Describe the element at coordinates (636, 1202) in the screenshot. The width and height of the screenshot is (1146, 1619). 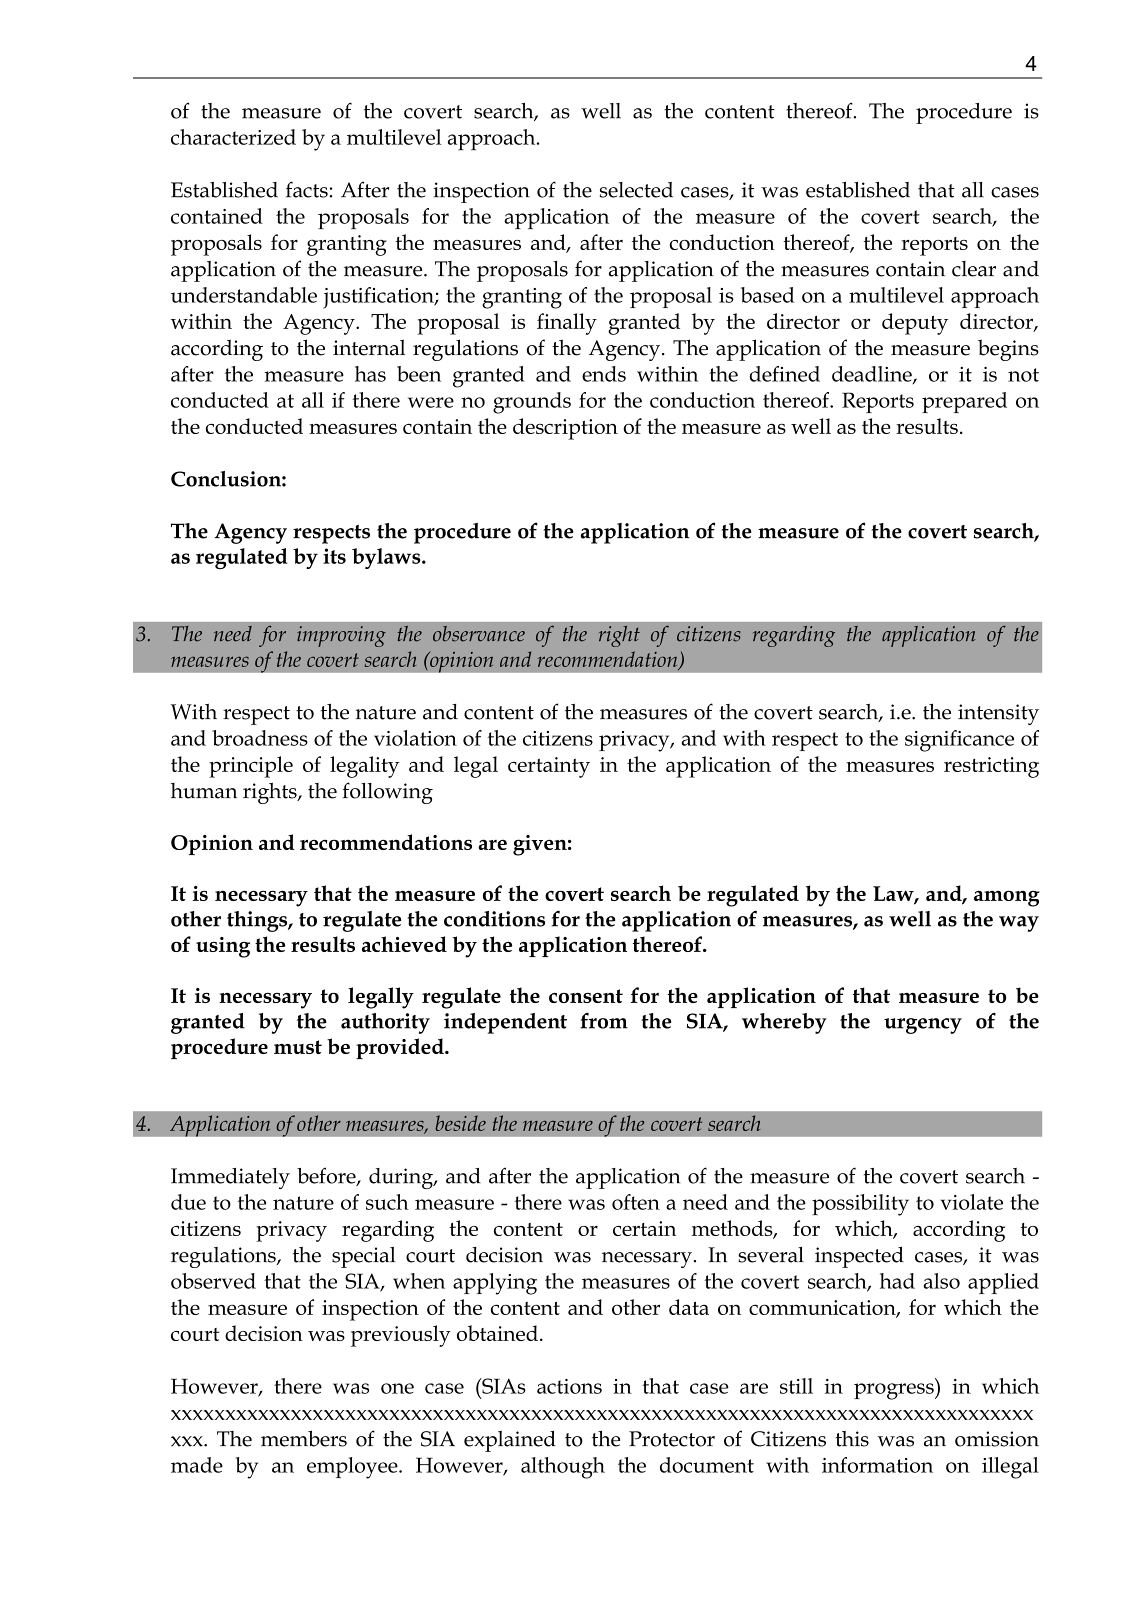
I see `often` at that location.
